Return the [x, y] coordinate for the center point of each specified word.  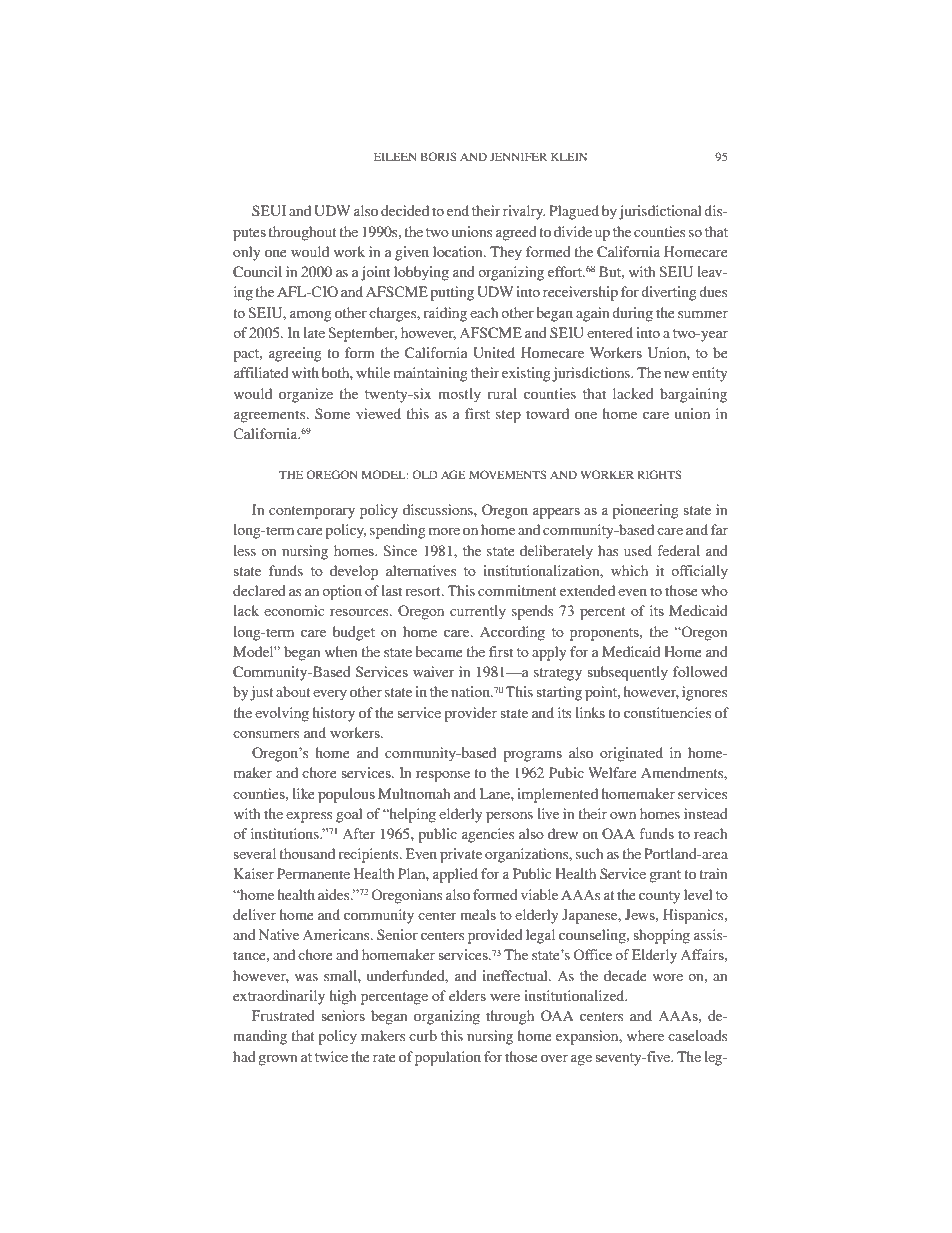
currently [478, 612]
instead [706, 813]
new [676, 374]
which [629, 570]
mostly [459, 395]
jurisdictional [660, 212]
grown [277, 1060]
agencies [488, 835]
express [309, 817]
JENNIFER [518, 156]
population [448, 1058]
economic [294, 610]
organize [306, 395]
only [246, 253]
